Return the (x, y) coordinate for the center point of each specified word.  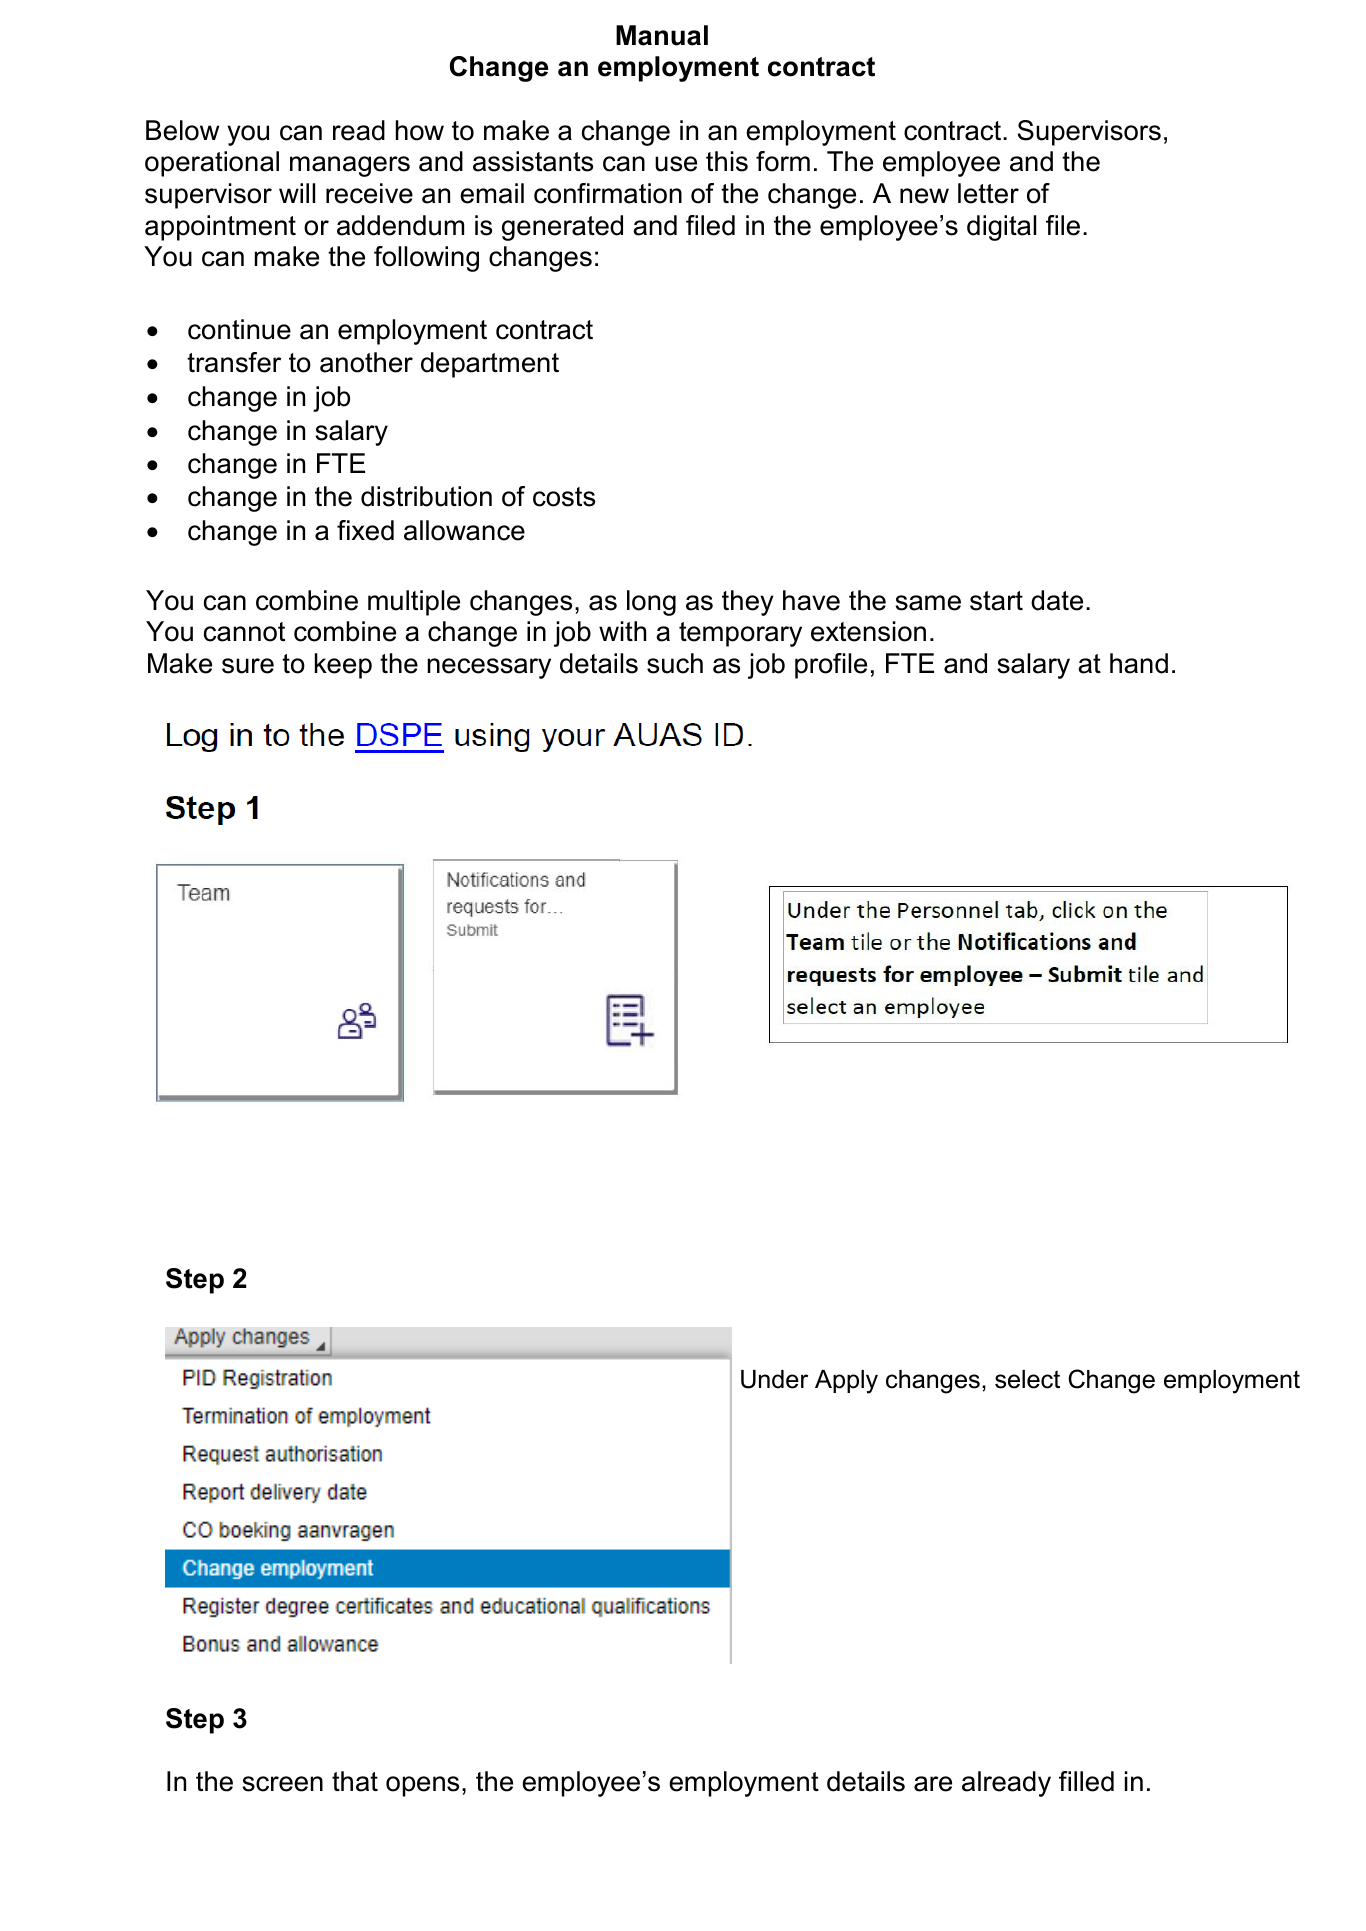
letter (988, 193)
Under (774, 1379)
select (1027, 1379)
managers (350, 166)
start (996, 601)
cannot (244, 632)
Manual (662, 35)
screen (282, 1784)
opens (422, 1786)
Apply (846, 1382)
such (675, 663)
